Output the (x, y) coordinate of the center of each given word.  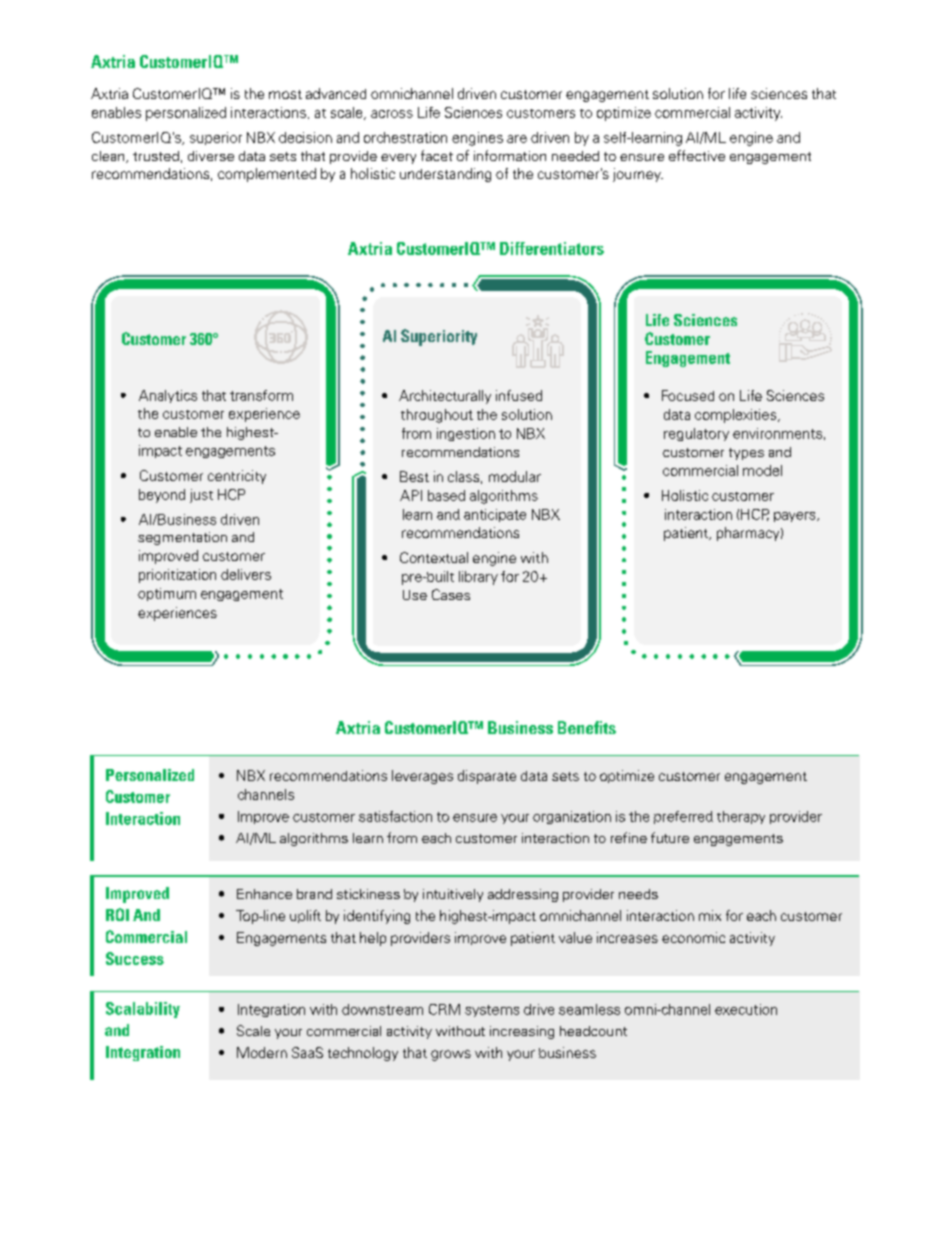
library (478, 578)
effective (697, 155)
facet (437, 155)
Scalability (143, 1010)
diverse (211, 156)
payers (796, 517)
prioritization (177, 576)
